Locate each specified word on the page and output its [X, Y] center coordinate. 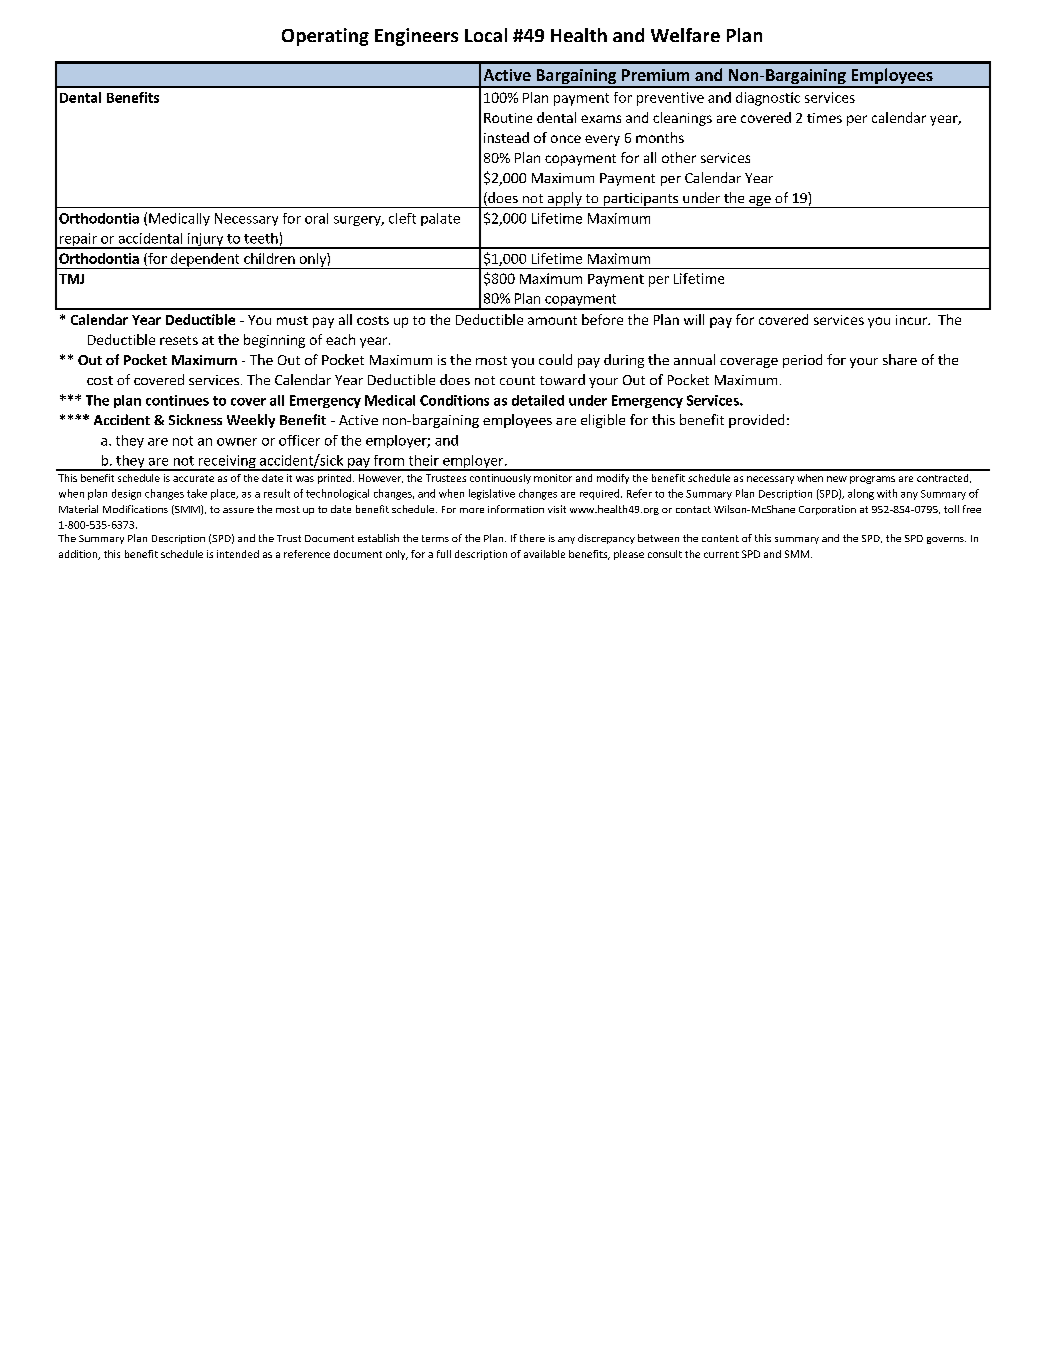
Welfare [685, 35]
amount [552, 320]
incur [912, 320]
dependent [205, 261]
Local [486, 35]
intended [238, 554]
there [532, 538]
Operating [325, 37]
